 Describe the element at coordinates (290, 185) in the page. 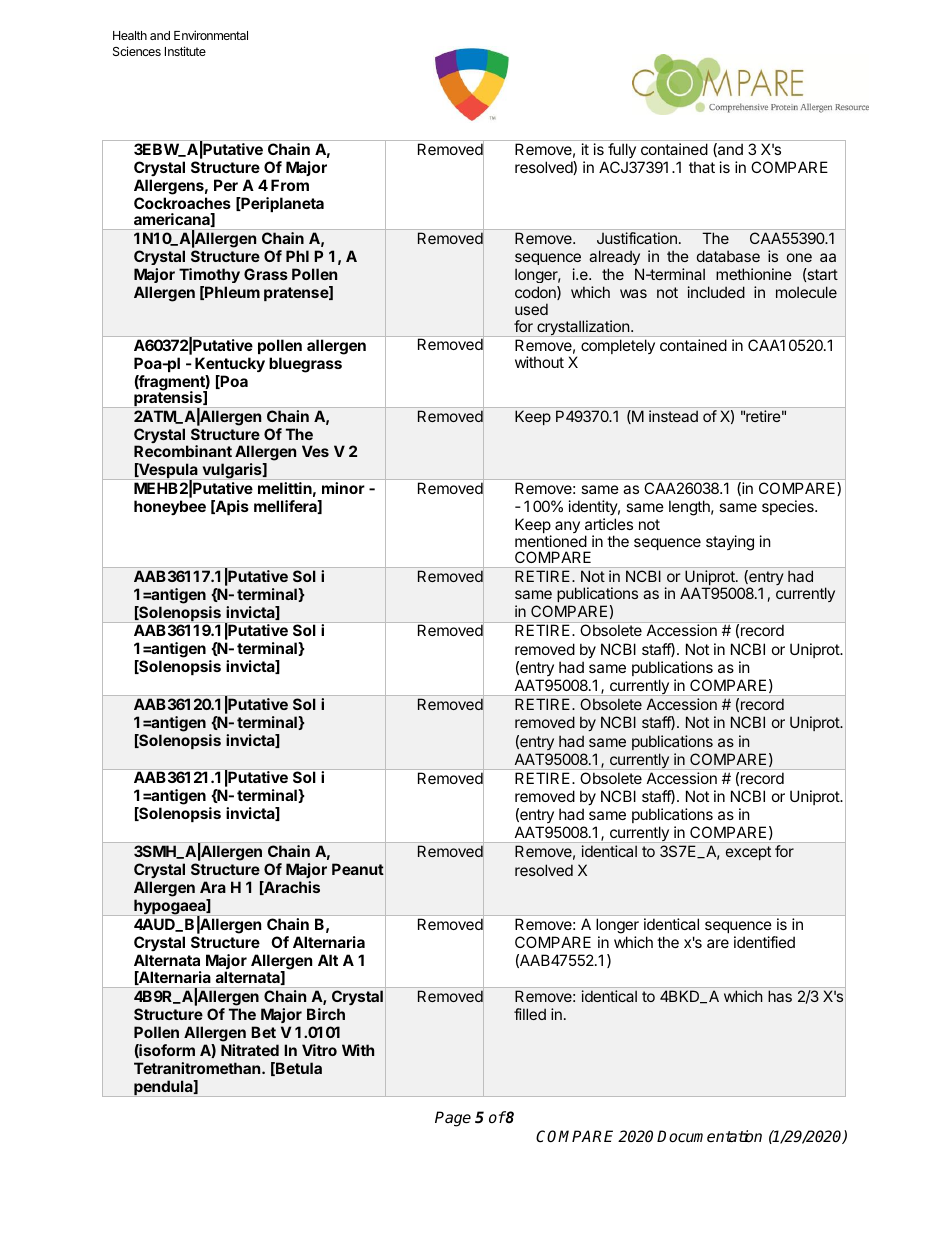

I see `From` at that location.
